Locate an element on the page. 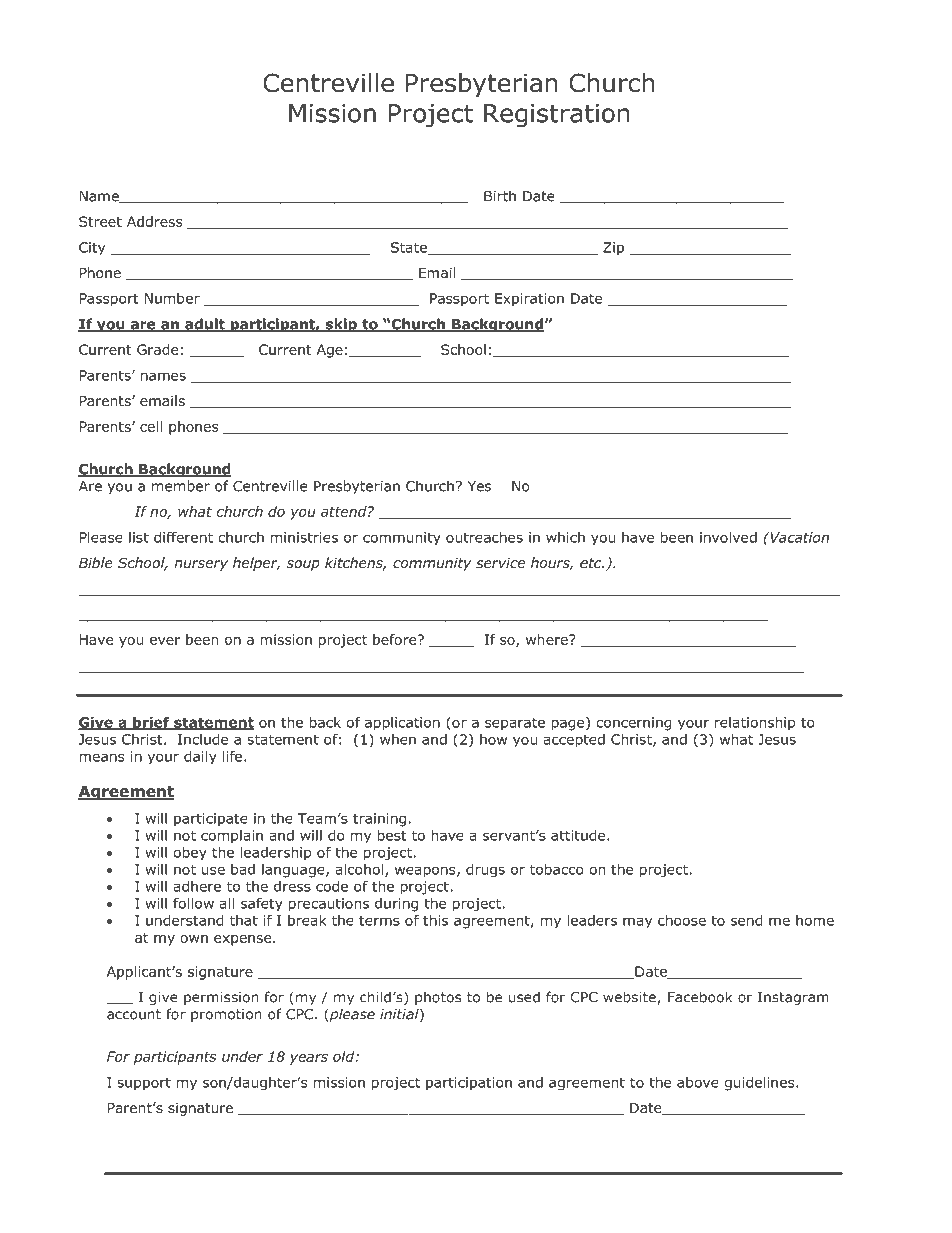  support is located at coordinates (144, 1084).
